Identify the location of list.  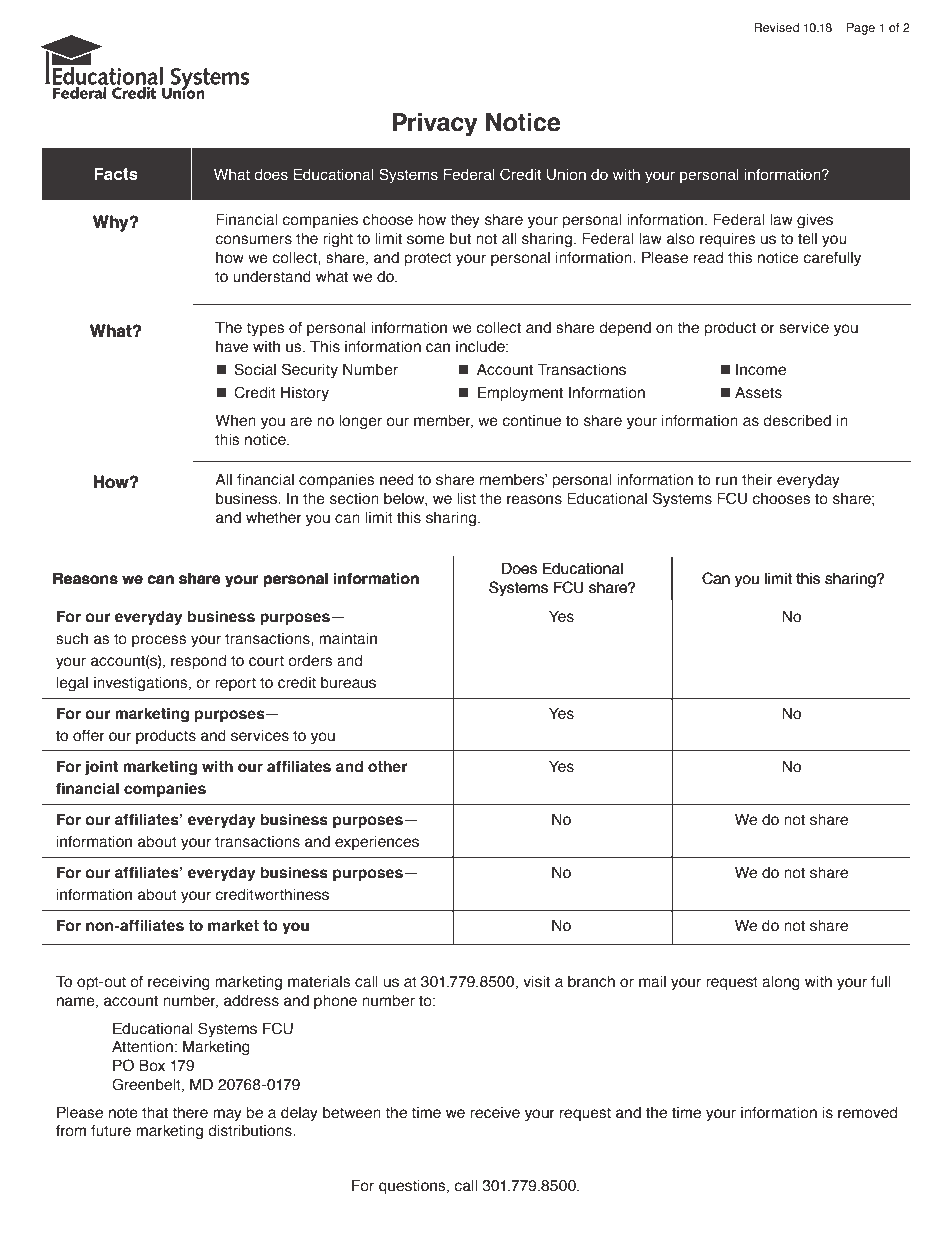
(466, 499).
